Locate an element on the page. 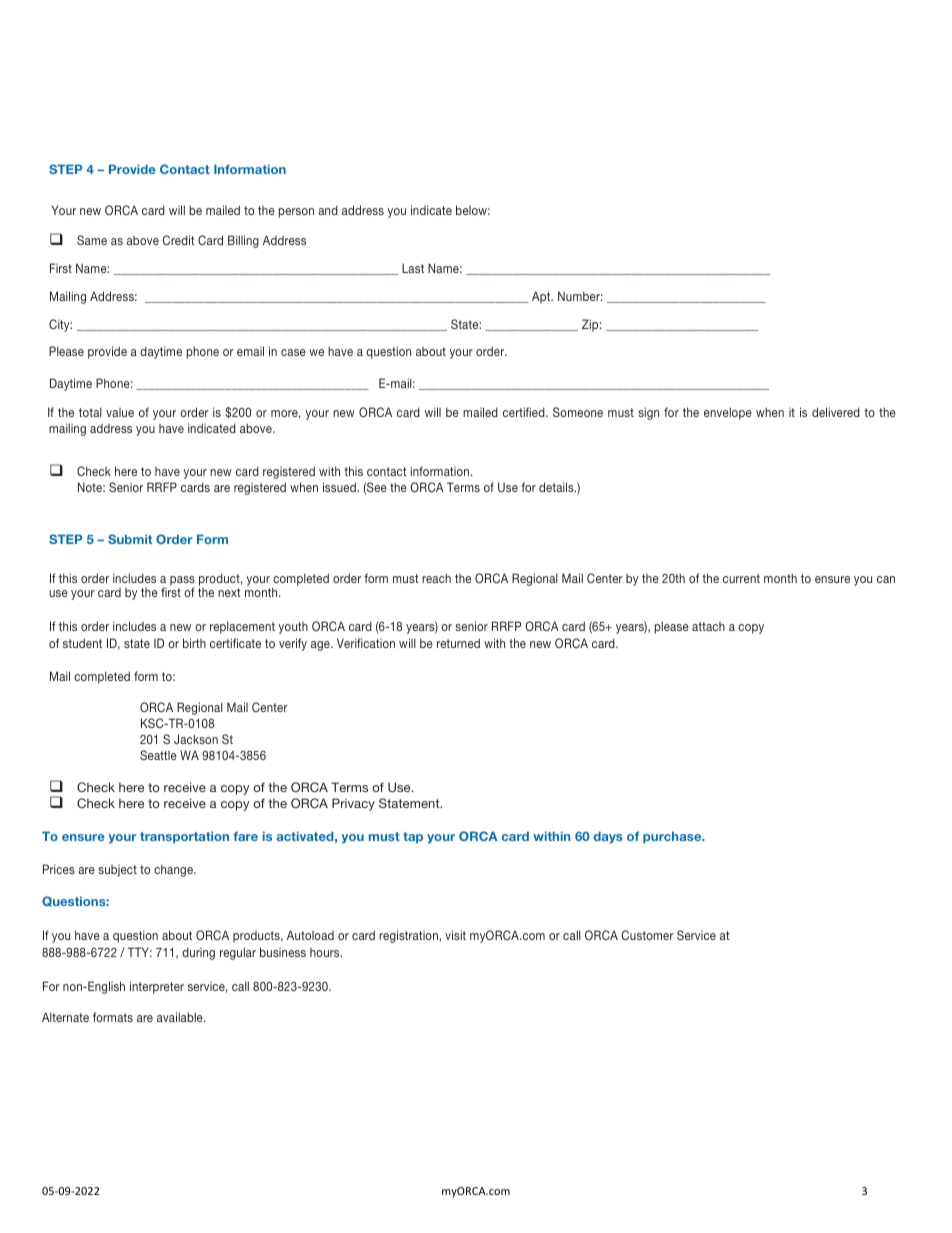  value is located at coordinates (120, 412).
